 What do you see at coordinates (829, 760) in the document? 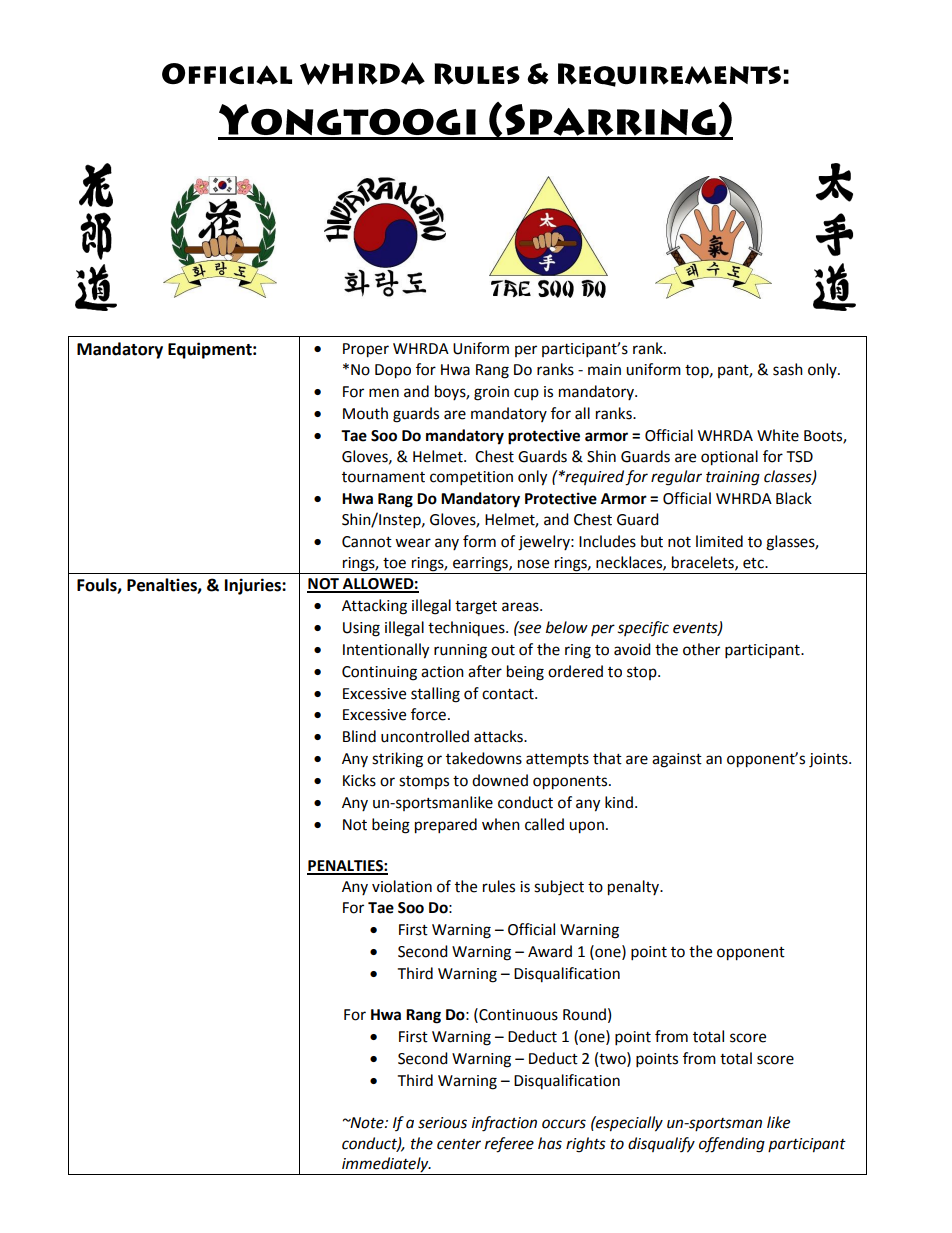
I see `joints` at bounding box center [829, 760].
